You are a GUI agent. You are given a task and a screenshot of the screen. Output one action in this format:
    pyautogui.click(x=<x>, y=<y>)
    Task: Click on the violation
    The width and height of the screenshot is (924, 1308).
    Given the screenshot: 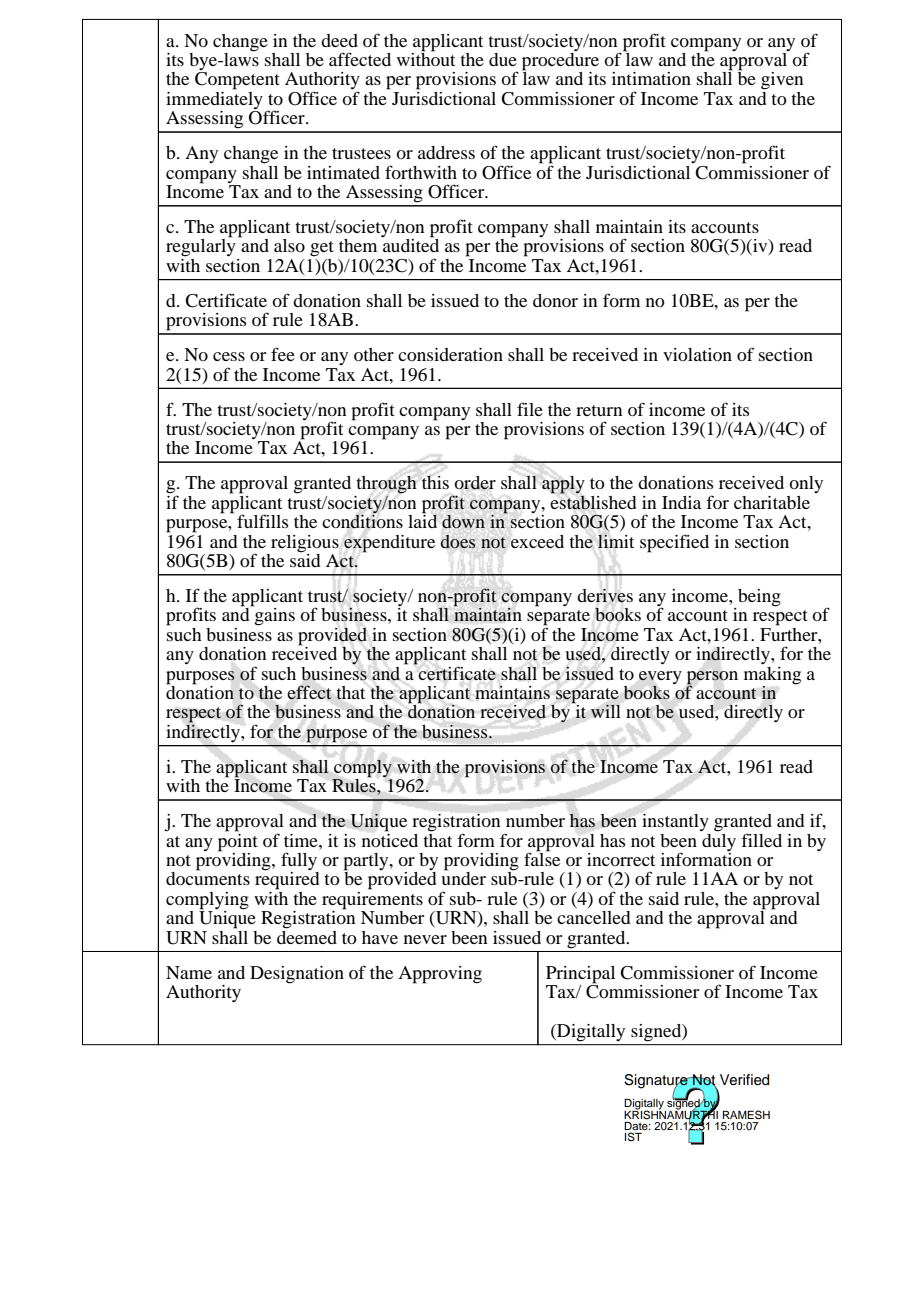 What is the action you would take?
    pyautogui.click(x=697, y=354)
